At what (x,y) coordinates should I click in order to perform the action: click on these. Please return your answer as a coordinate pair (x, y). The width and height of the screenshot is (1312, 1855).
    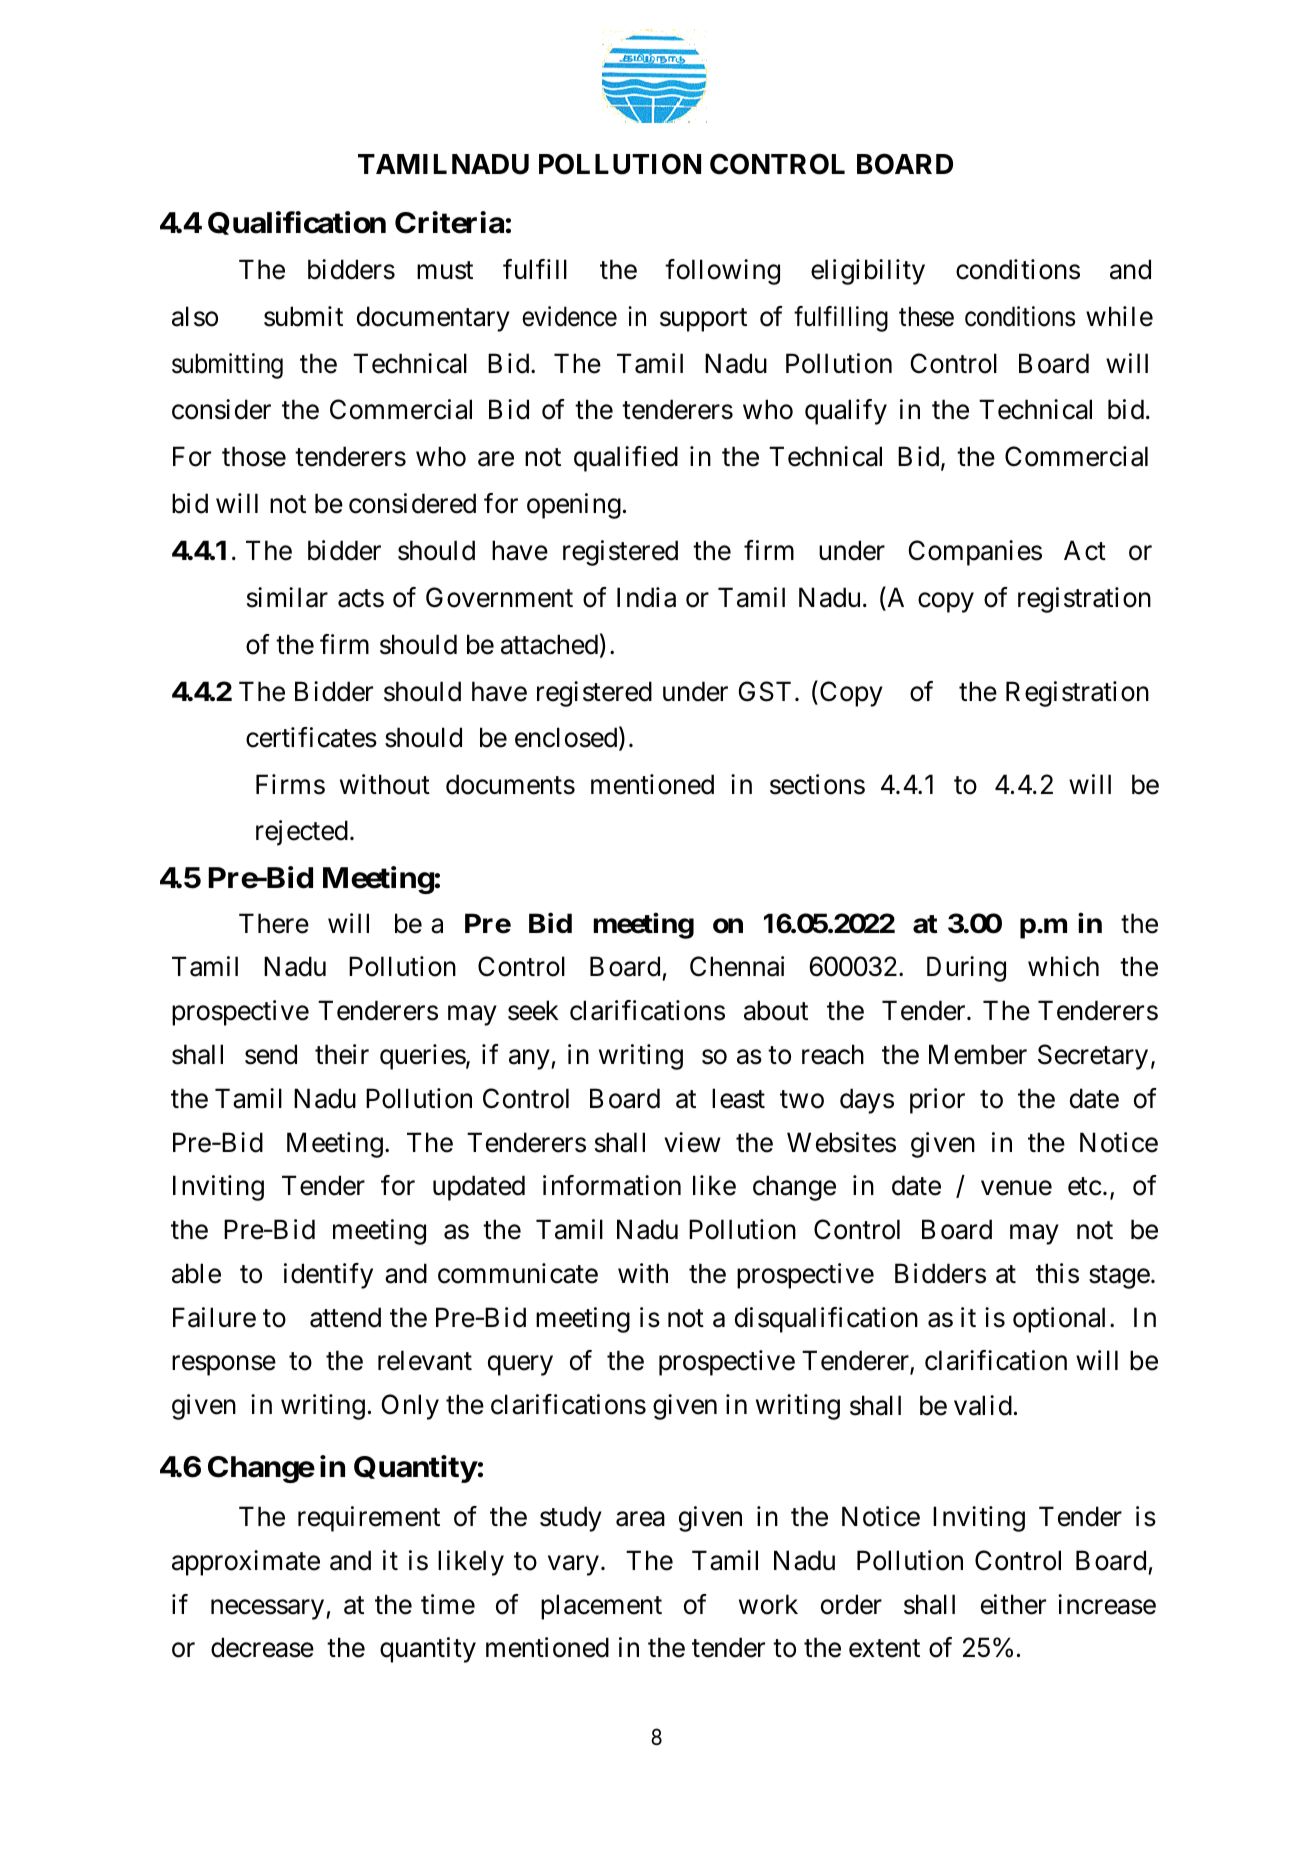
    Looking at the image, I should click on (926, 316).
